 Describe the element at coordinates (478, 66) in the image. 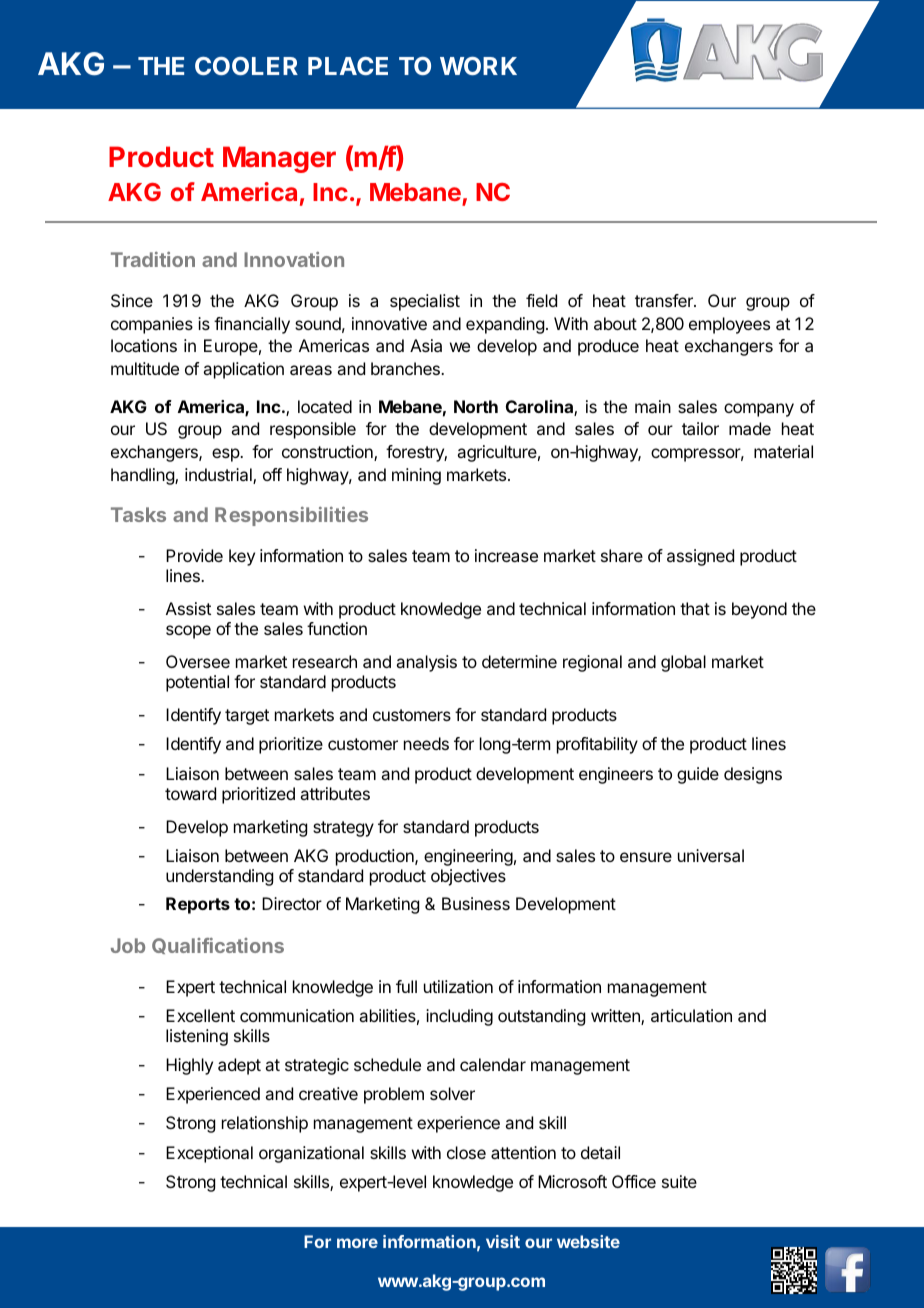

I see `WORK` at that location.
